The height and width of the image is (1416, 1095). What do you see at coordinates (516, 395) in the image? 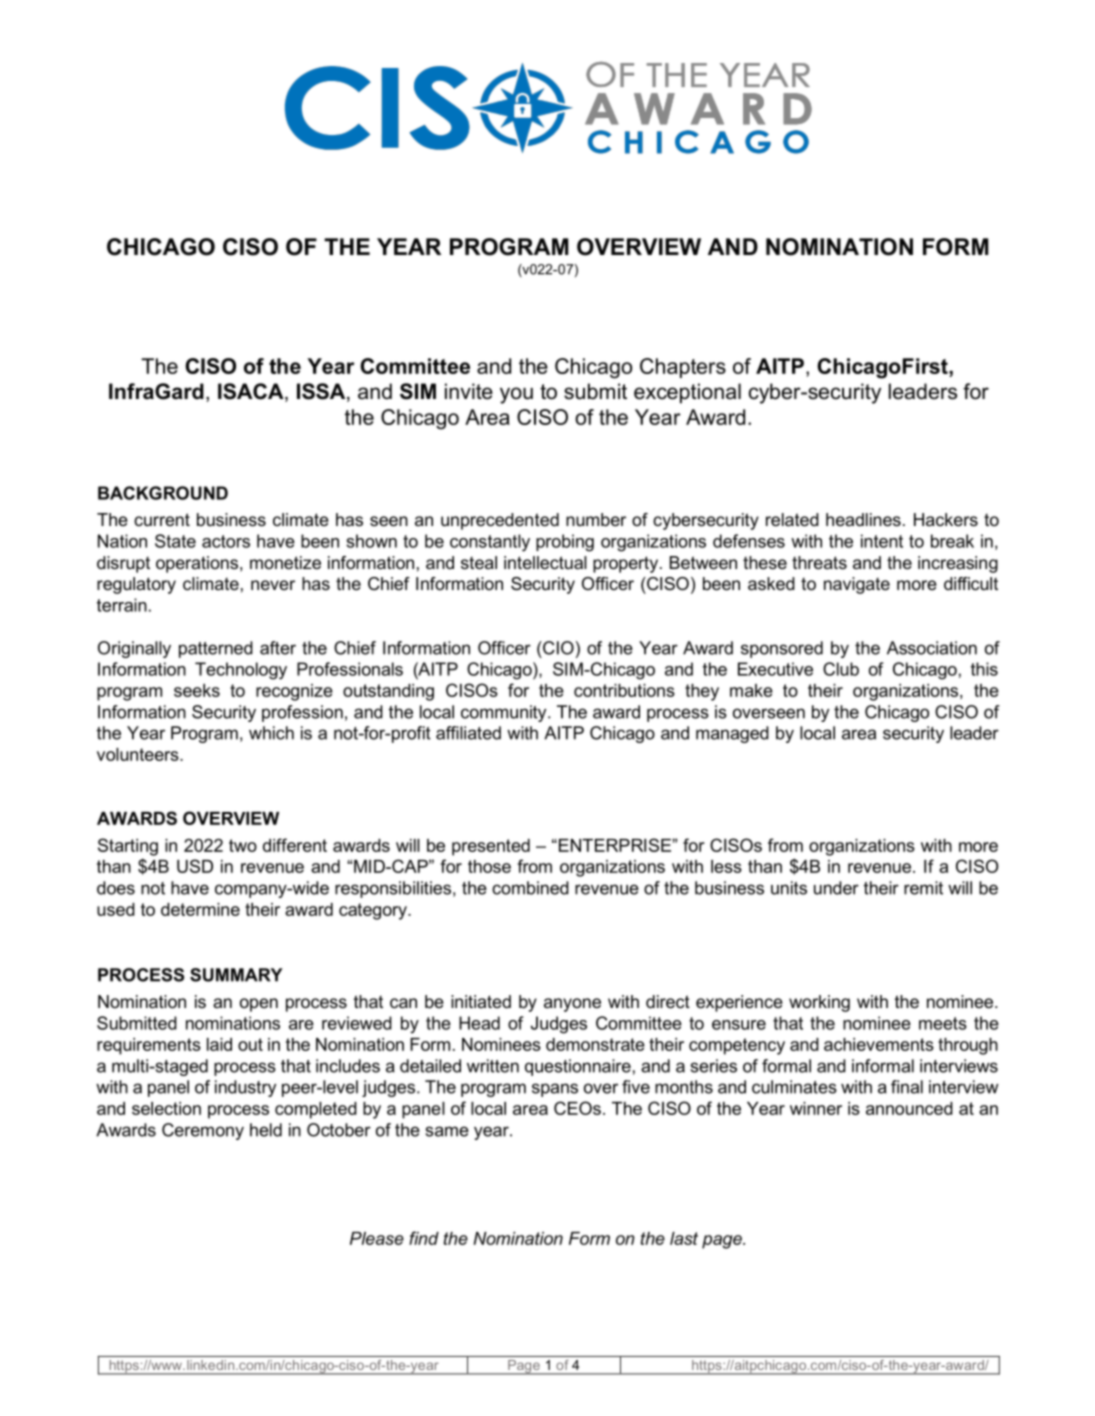
I see `you` at bounding box center [516, 395].
